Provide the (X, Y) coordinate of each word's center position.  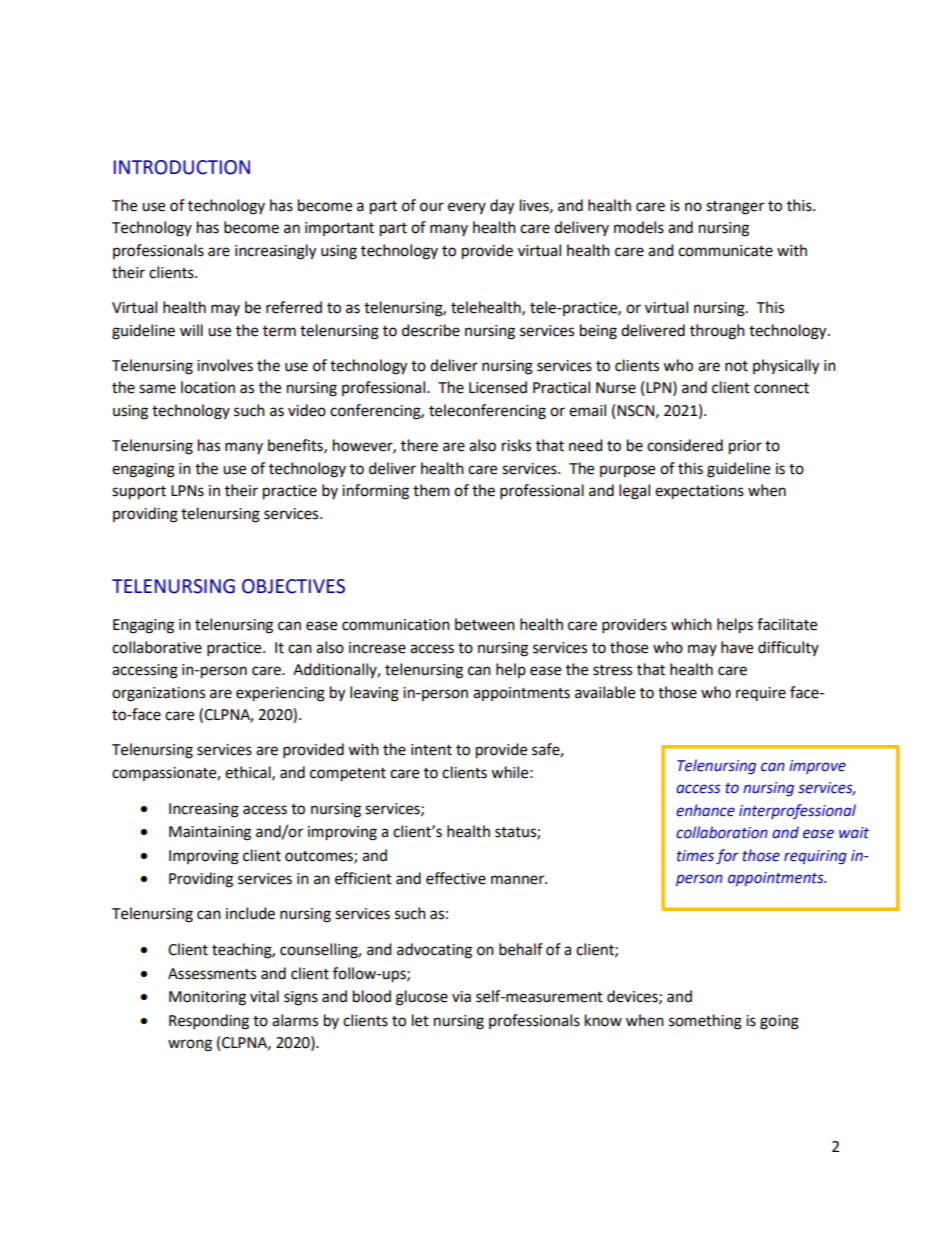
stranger (735, 208)
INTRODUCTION (182, 167)
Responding (209, 1022)
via (461, 997)
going (779, 1022)
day (502, 207)
